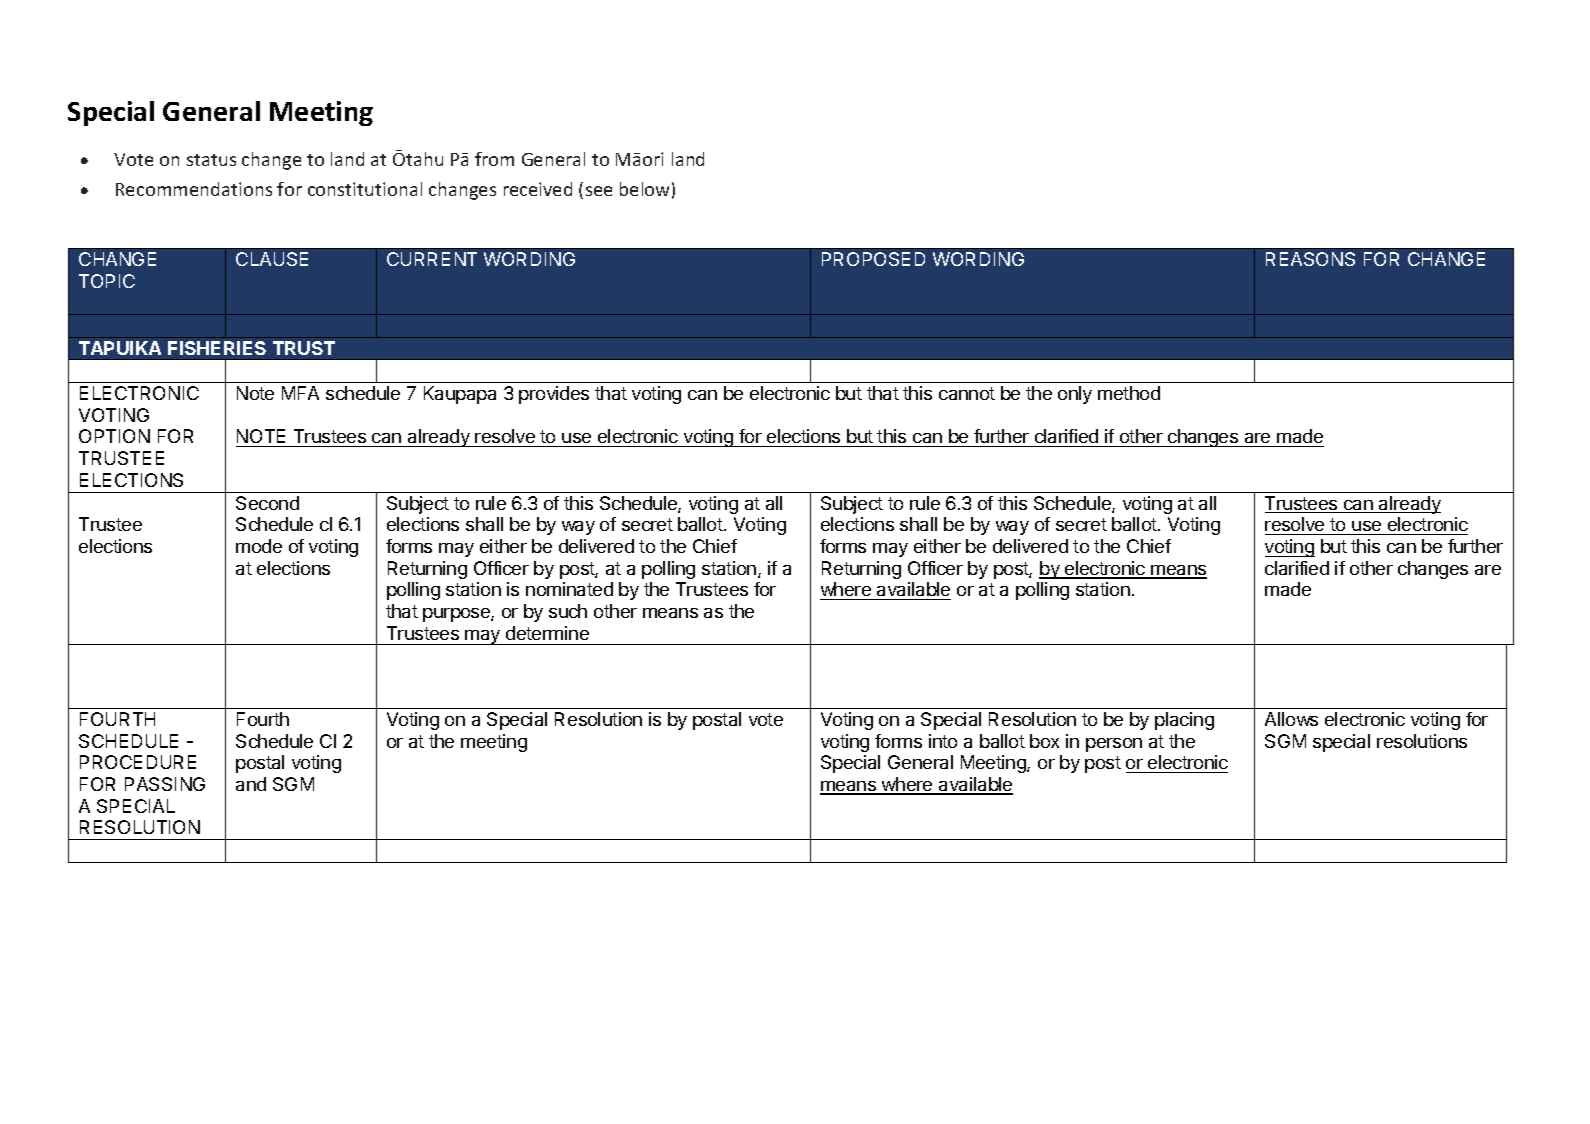 This page has height=1124, width=1590. I want to click on such, so click(568, 611).
